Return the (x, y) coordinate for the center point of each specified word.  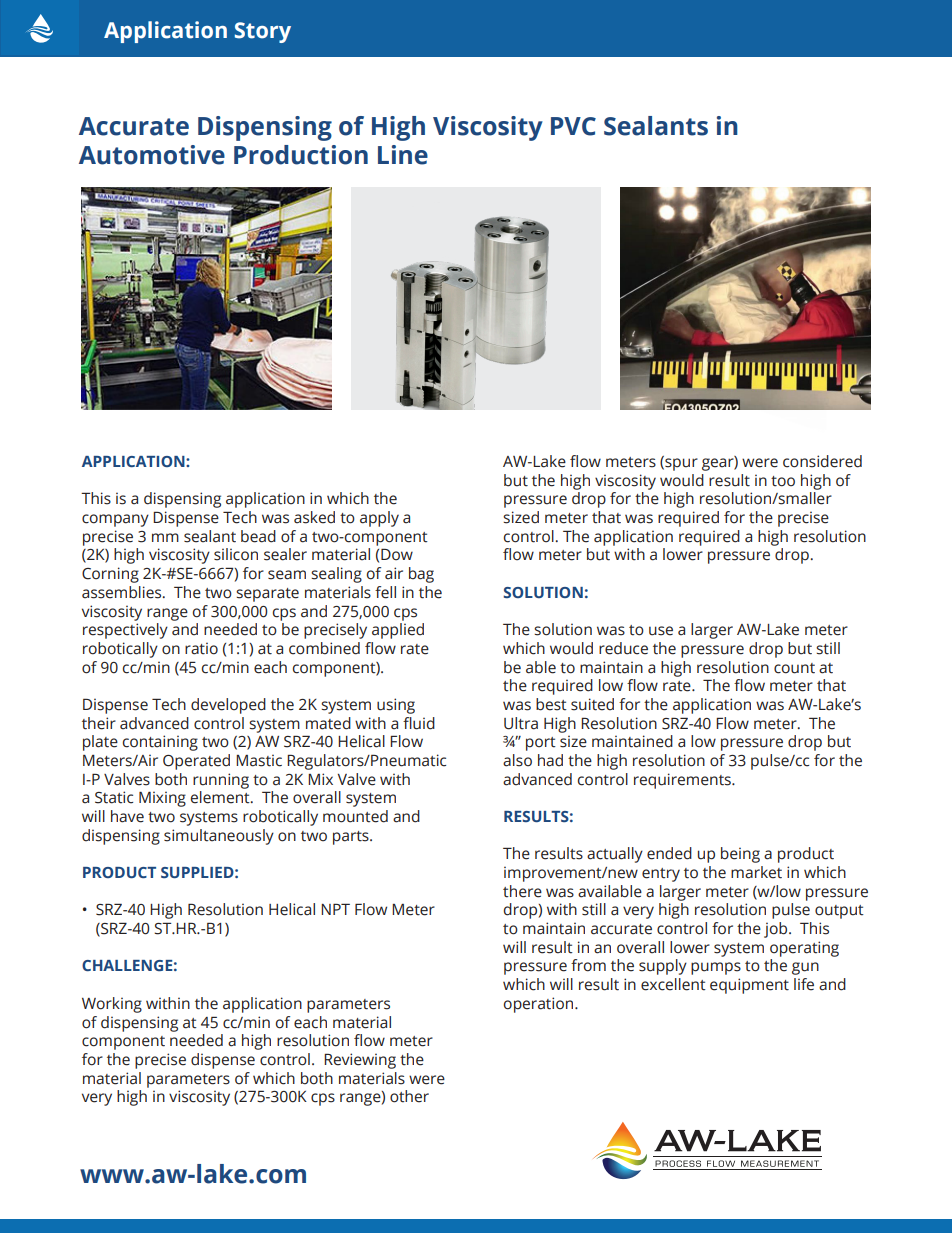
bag (421, 575)
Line (403, 155)
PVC (573, 126)
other (409, 1096)
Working (112, 1005)
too (783, 481)
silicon (236, 554)
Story (263, 32)
